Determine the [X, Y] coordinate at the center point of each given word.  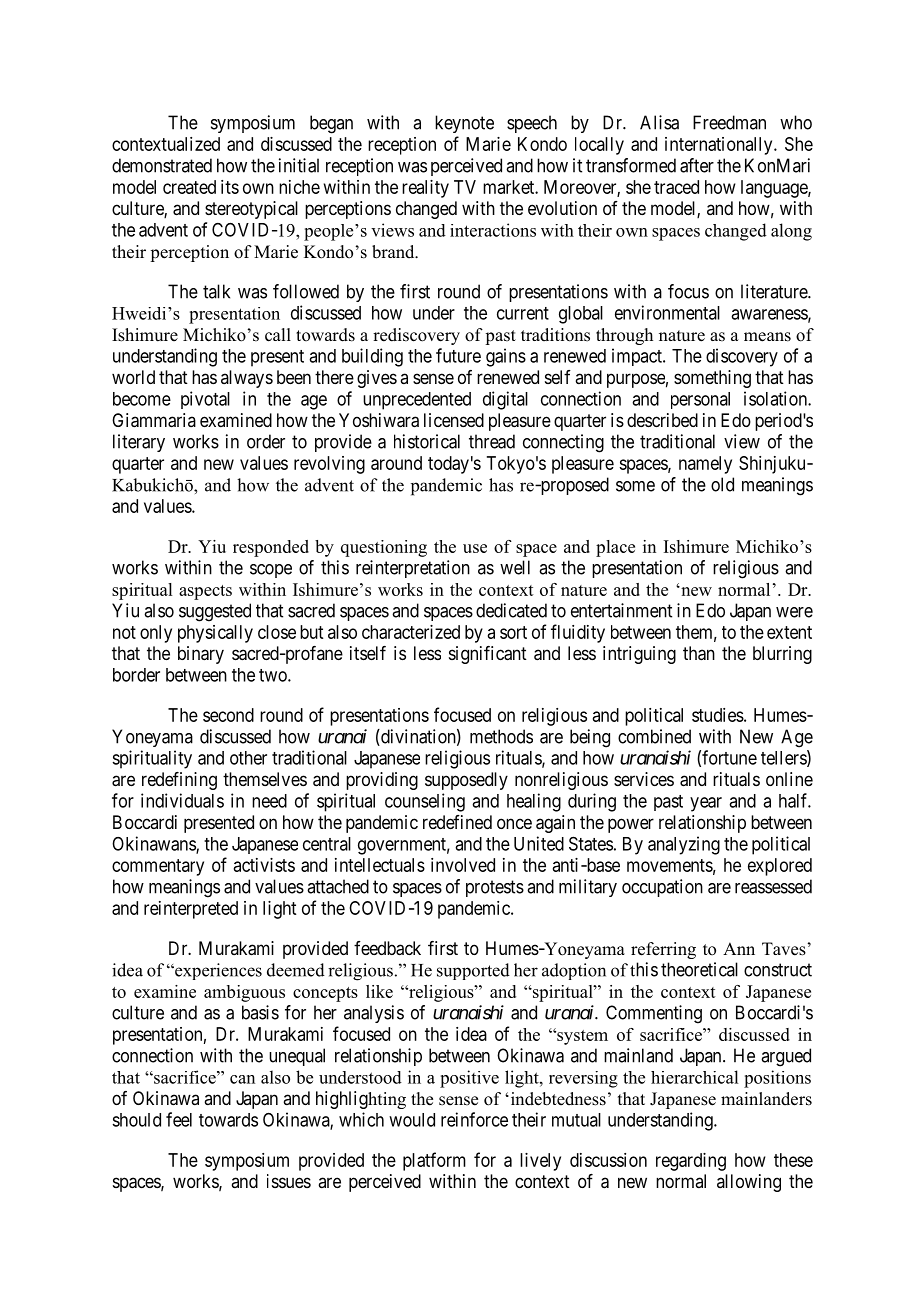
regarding [691, 1162]
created [189, 187]
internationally [720, 146]
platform [434, 1161]
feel [179, 1119]
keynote [464, 124]
